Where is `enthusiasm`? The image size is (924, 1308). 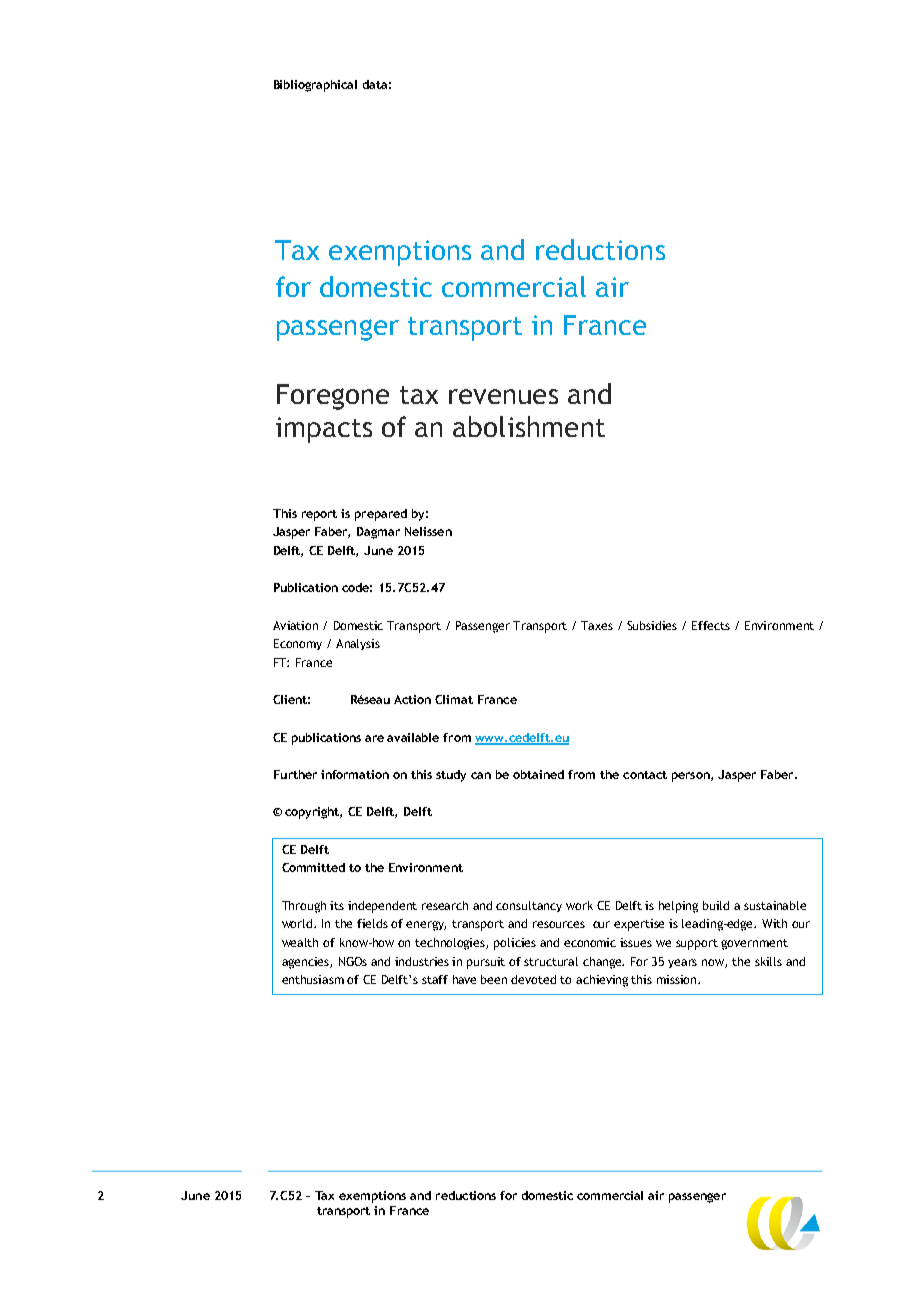 enthusiasm is located at coordinates (313, 979).
